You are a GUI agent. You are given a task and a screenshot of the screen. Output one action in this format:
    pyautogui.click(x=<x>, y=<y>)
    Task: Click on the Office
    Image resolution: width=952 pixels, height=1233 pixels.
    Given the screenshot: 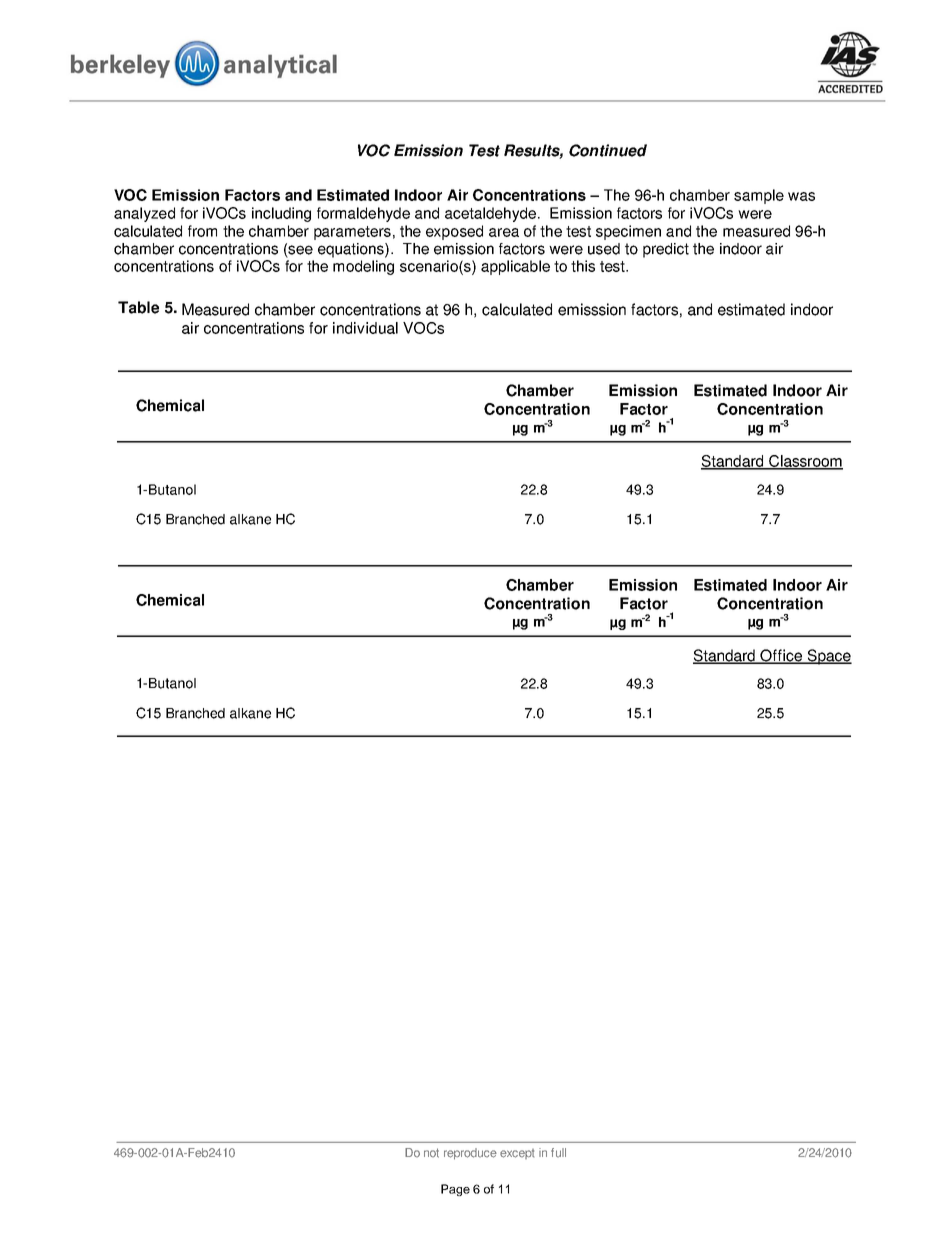 What is the action you would take?
    pyautogui.click(x=782, y=656)
